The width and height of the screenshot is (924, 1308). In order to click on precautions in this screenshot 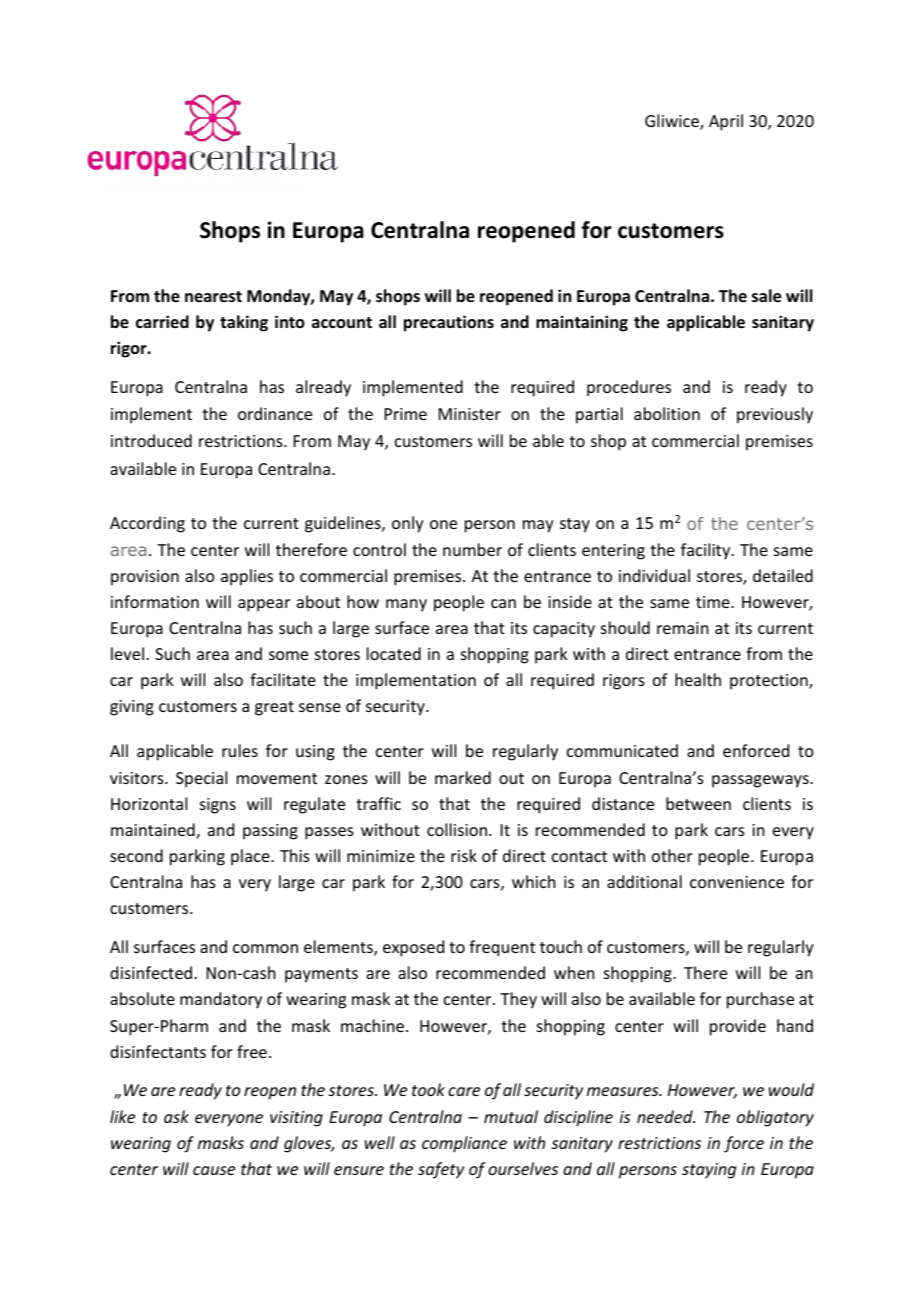, I will do `click(449, 323)`.
